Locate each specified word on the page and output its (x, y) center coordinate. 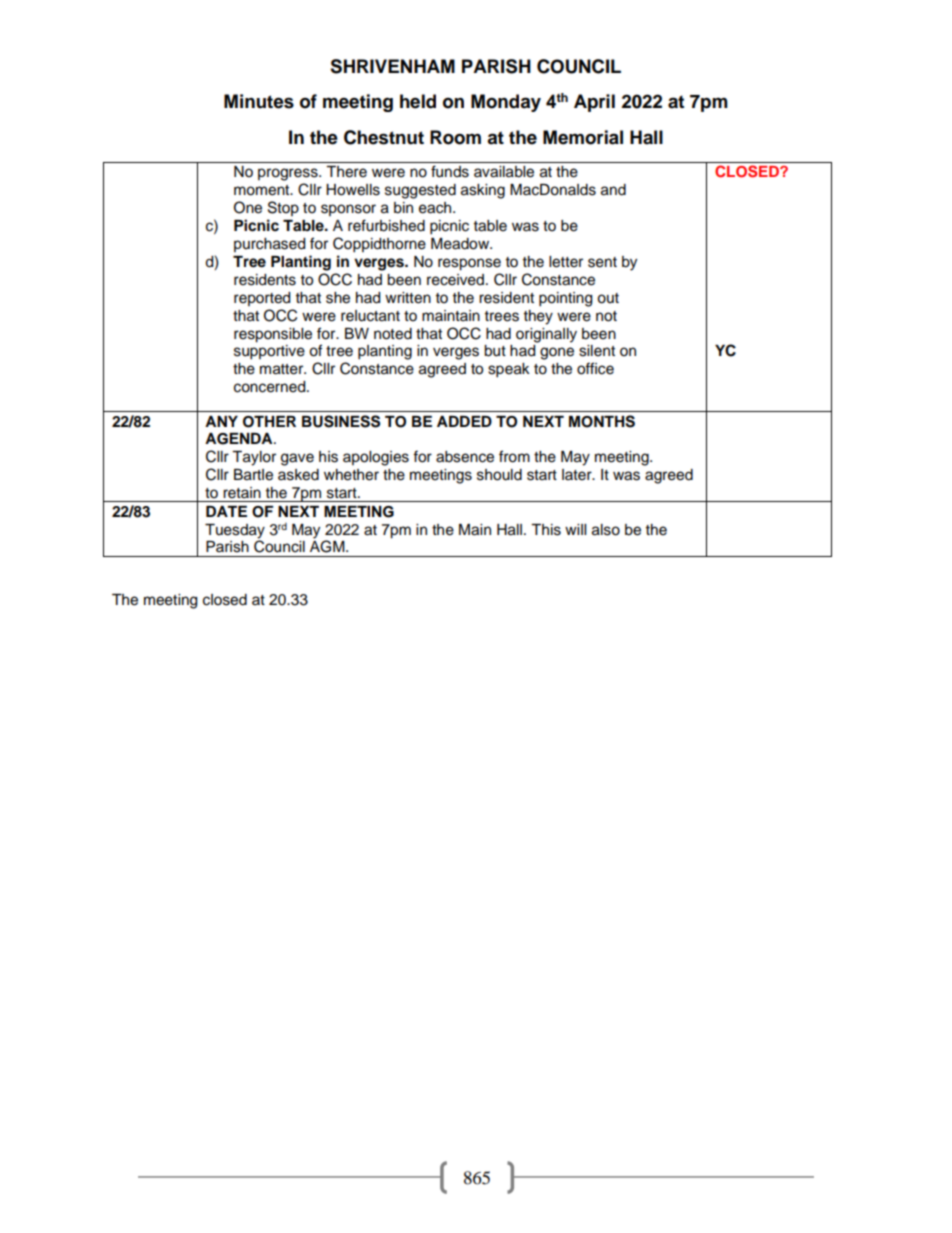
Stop (283, 208)
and (613, 190)
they (538, 317)
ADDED (464, 421)
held (418, 101)
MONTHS (602, 421)
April (594, 103)
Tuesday (235, 532)
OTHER (269, 422)
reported (262, 299)
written (408, 298)
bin (403, 208)
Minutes (259, 101)
